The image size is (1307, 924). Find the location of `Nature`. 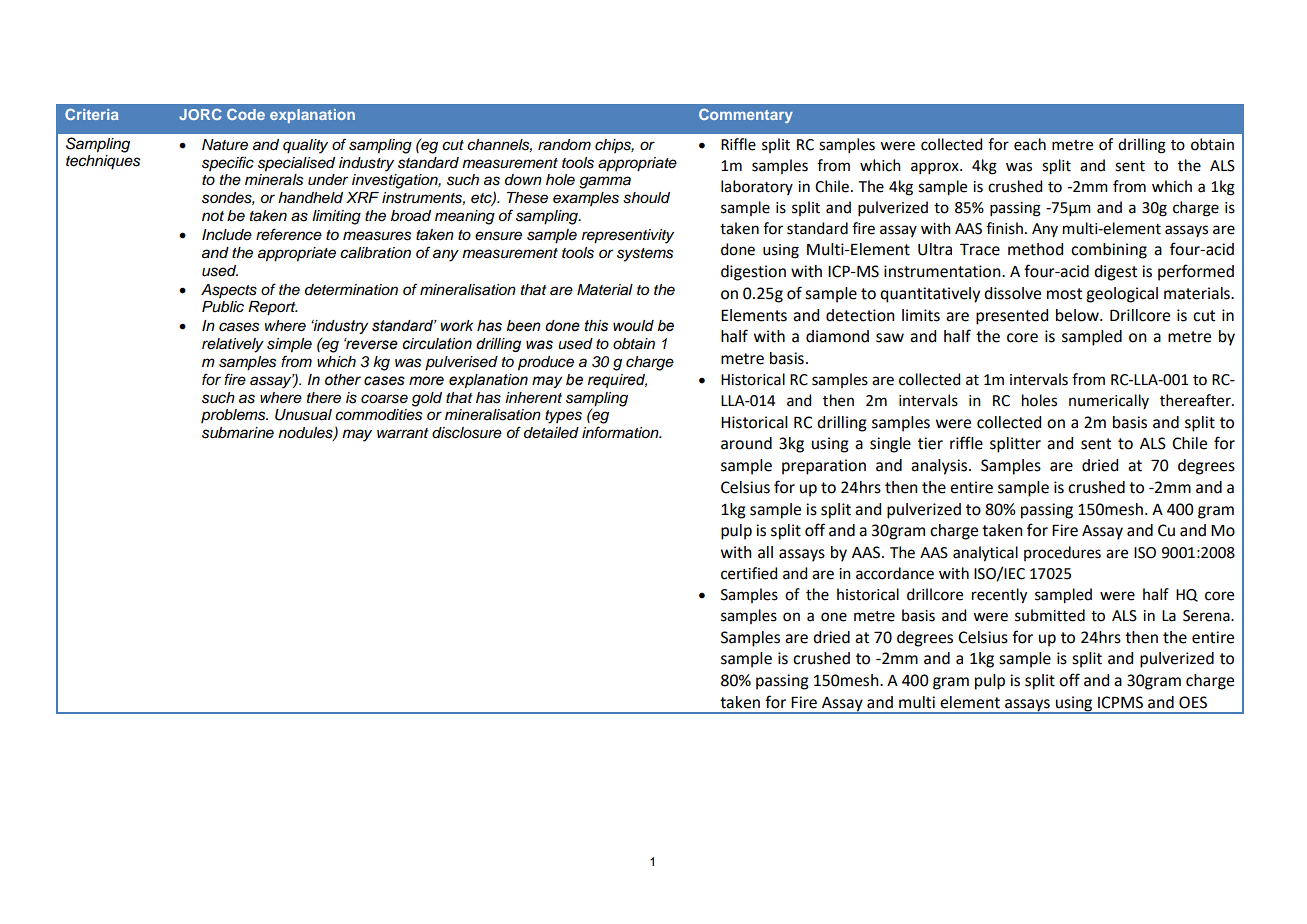

Nature is located at coordinates (225, 145).
